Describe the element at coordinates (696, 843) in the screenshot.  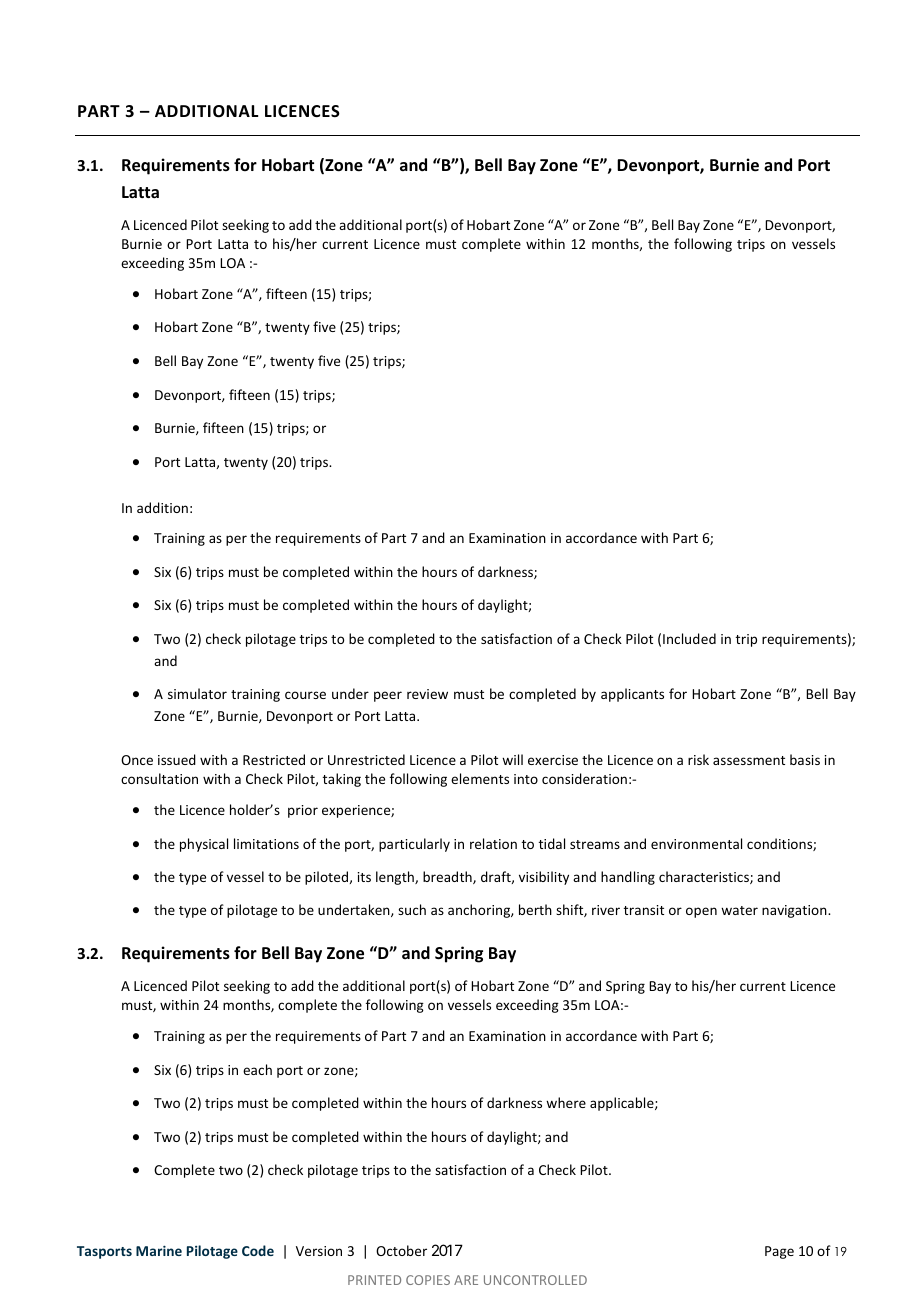
I see `environmental` at that location.
